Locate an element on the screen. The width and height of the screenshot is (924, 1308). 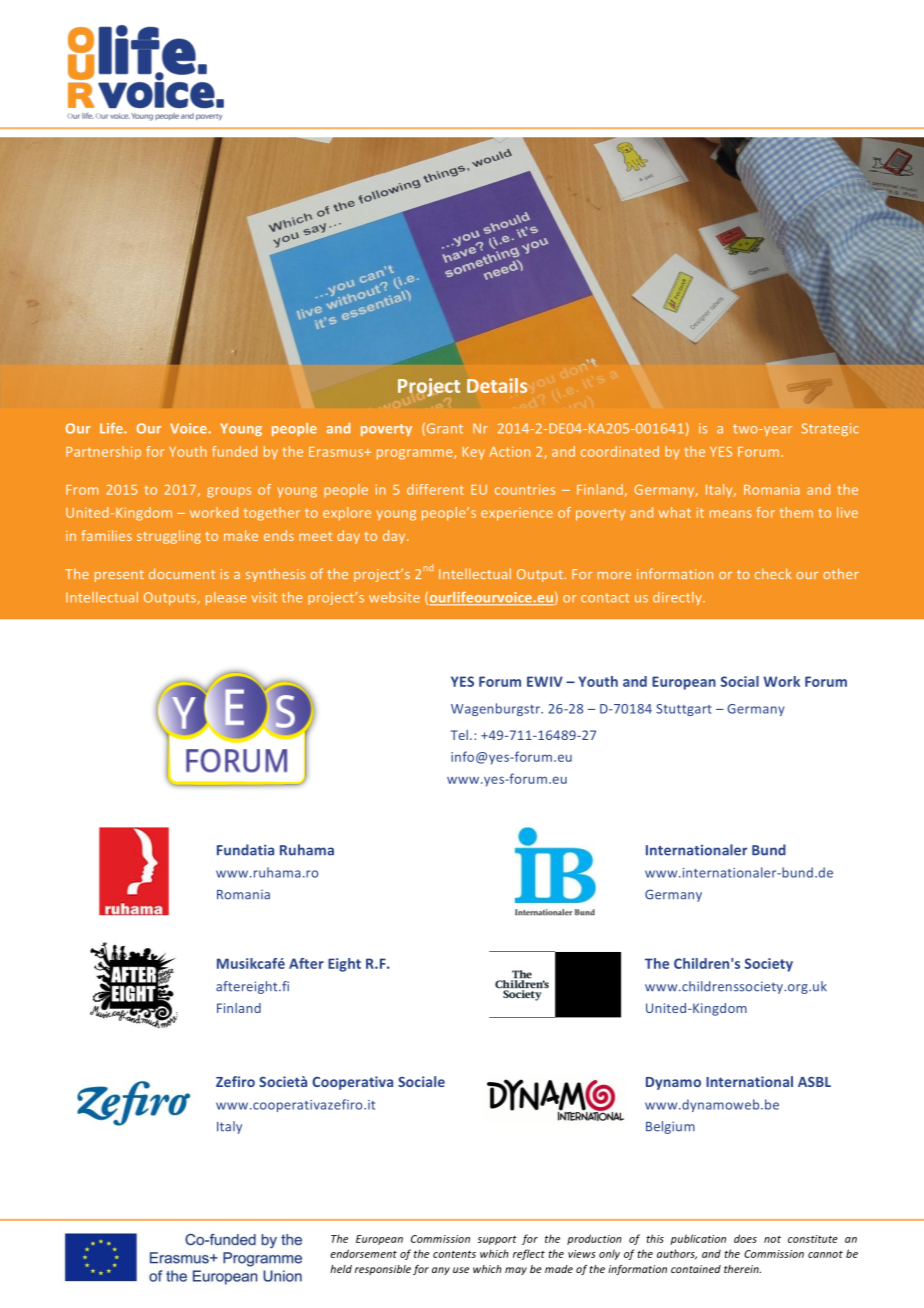
directly is located at coordinates (678, 598).
